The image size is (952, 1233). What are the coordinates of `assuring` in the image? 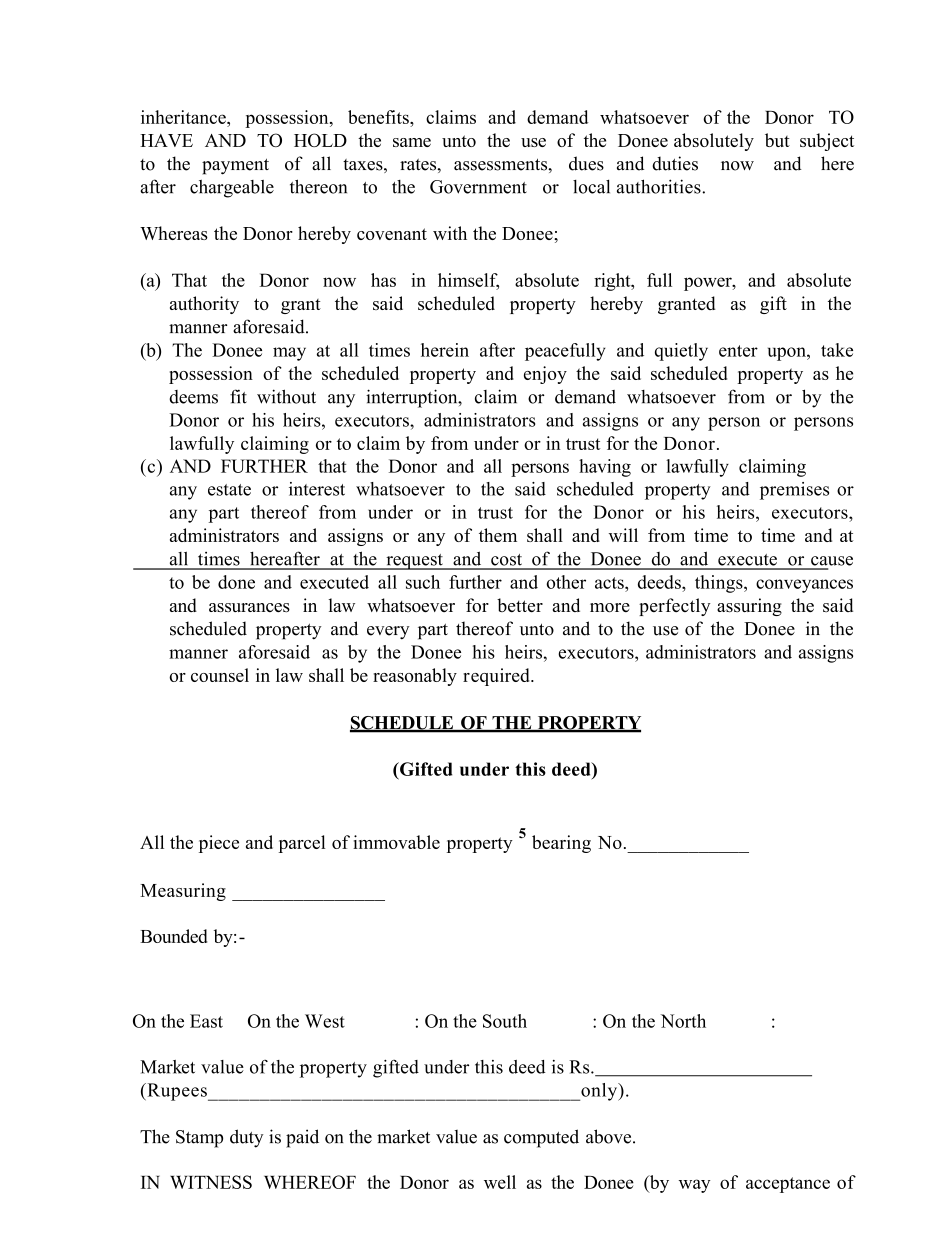 It's located at (749, 607).
